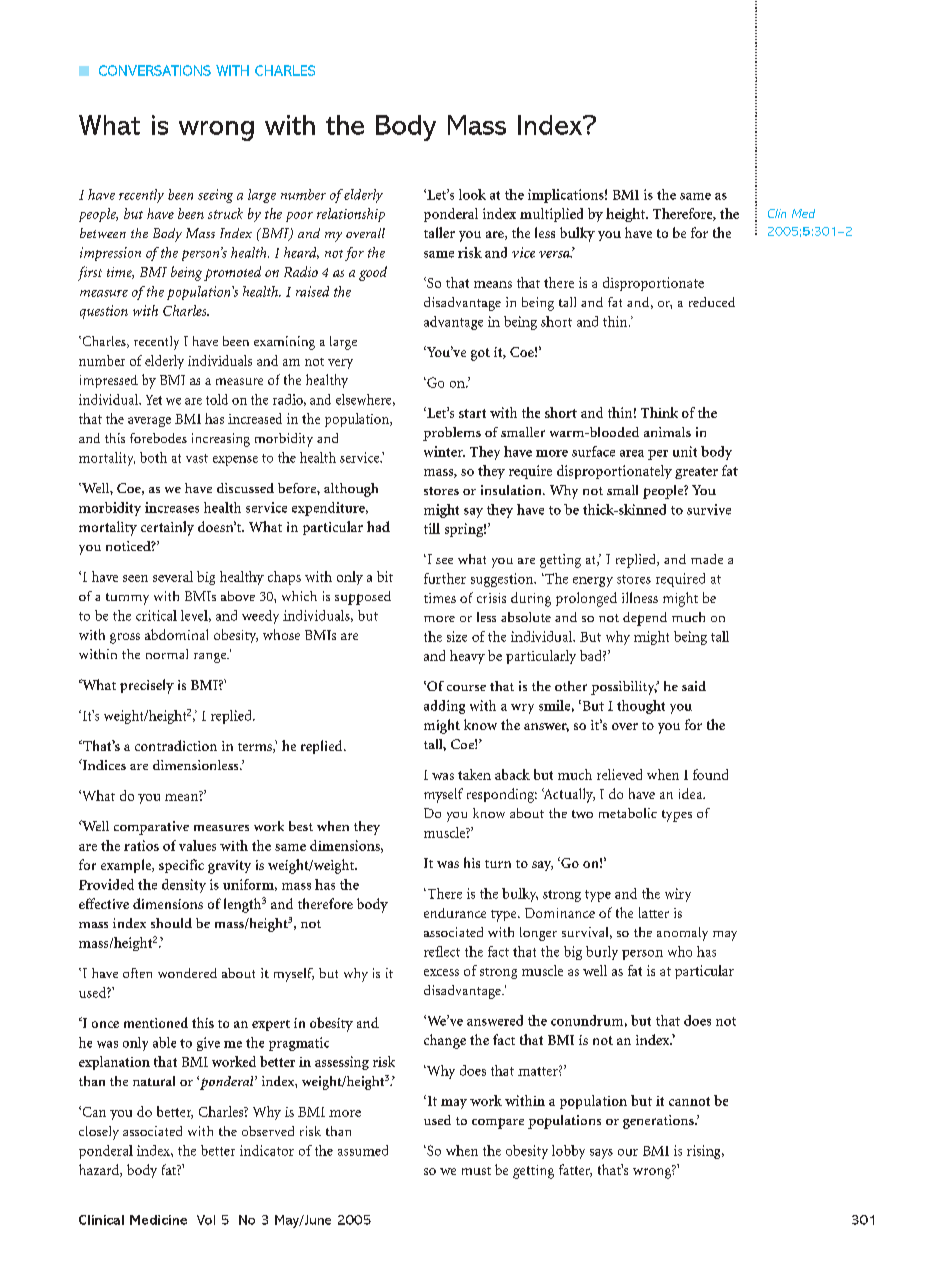  I want to click on relationship, so click(351, 215).
